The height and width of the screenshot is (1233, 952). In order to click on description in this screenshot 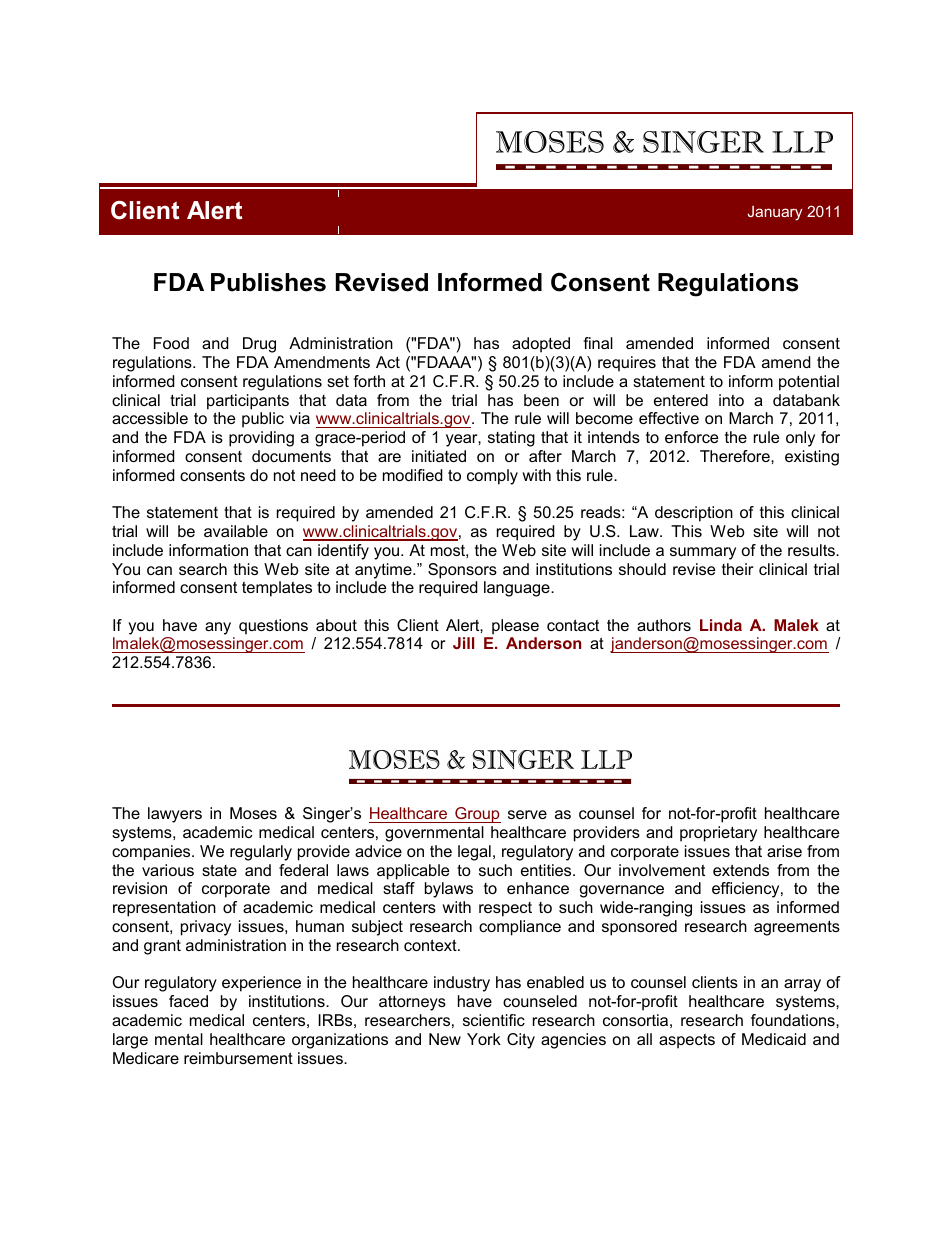, I will do `click(694, 514)`.
